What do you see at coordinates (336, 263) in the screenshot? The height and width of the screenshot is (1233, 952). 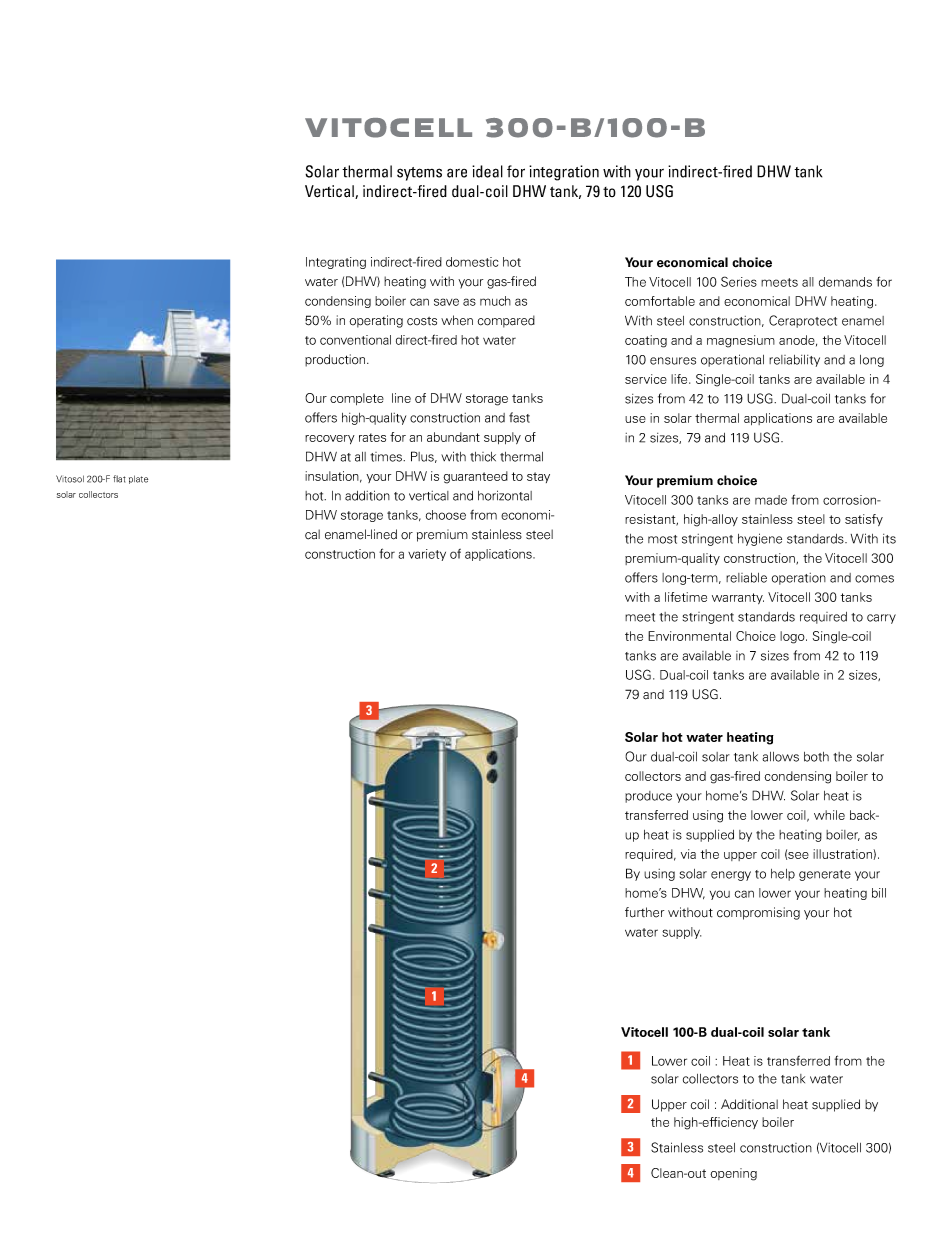 I see `Integrating` at bounding box center [336, 263].
